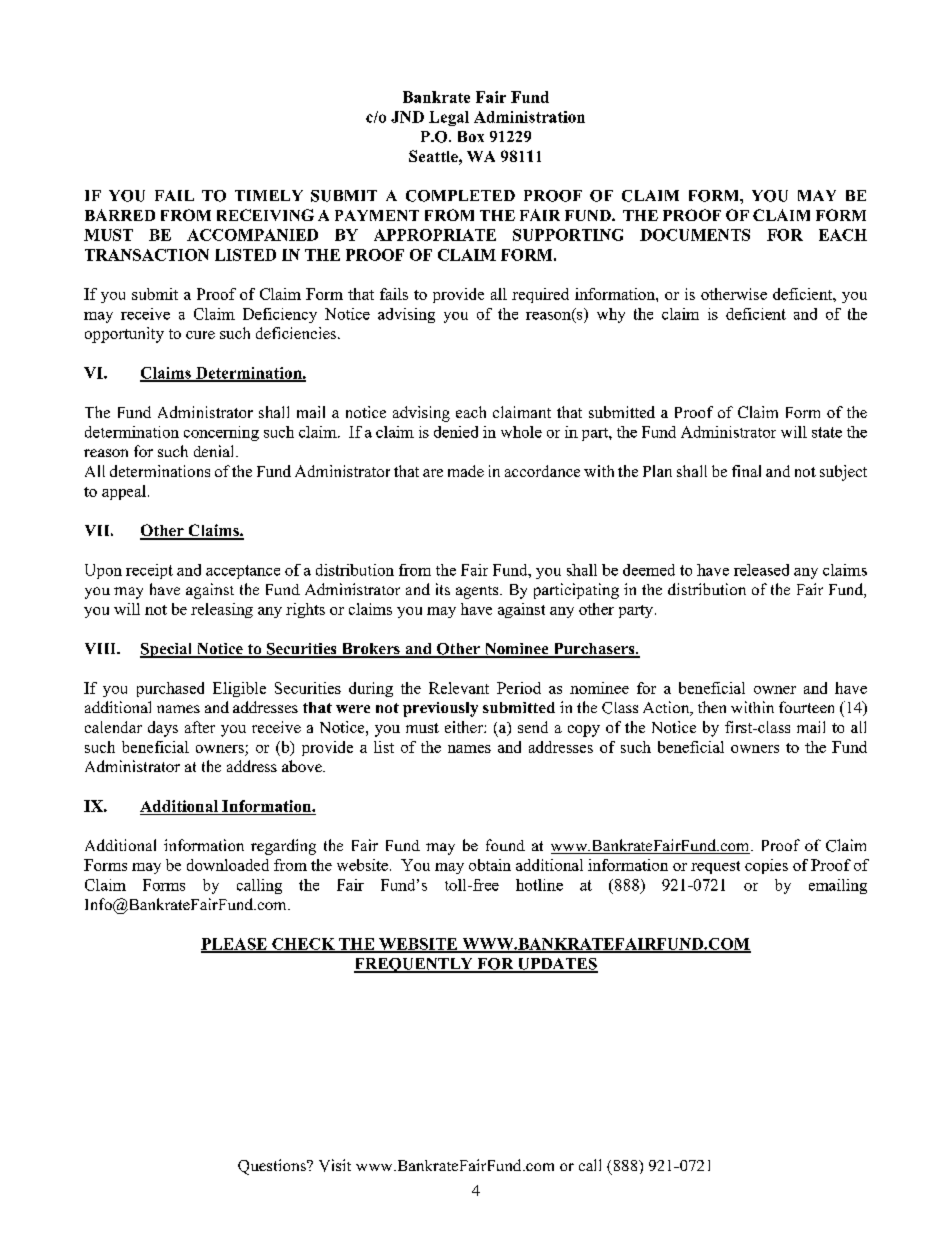  I want to click on TIMELY, so click(269, 195).
